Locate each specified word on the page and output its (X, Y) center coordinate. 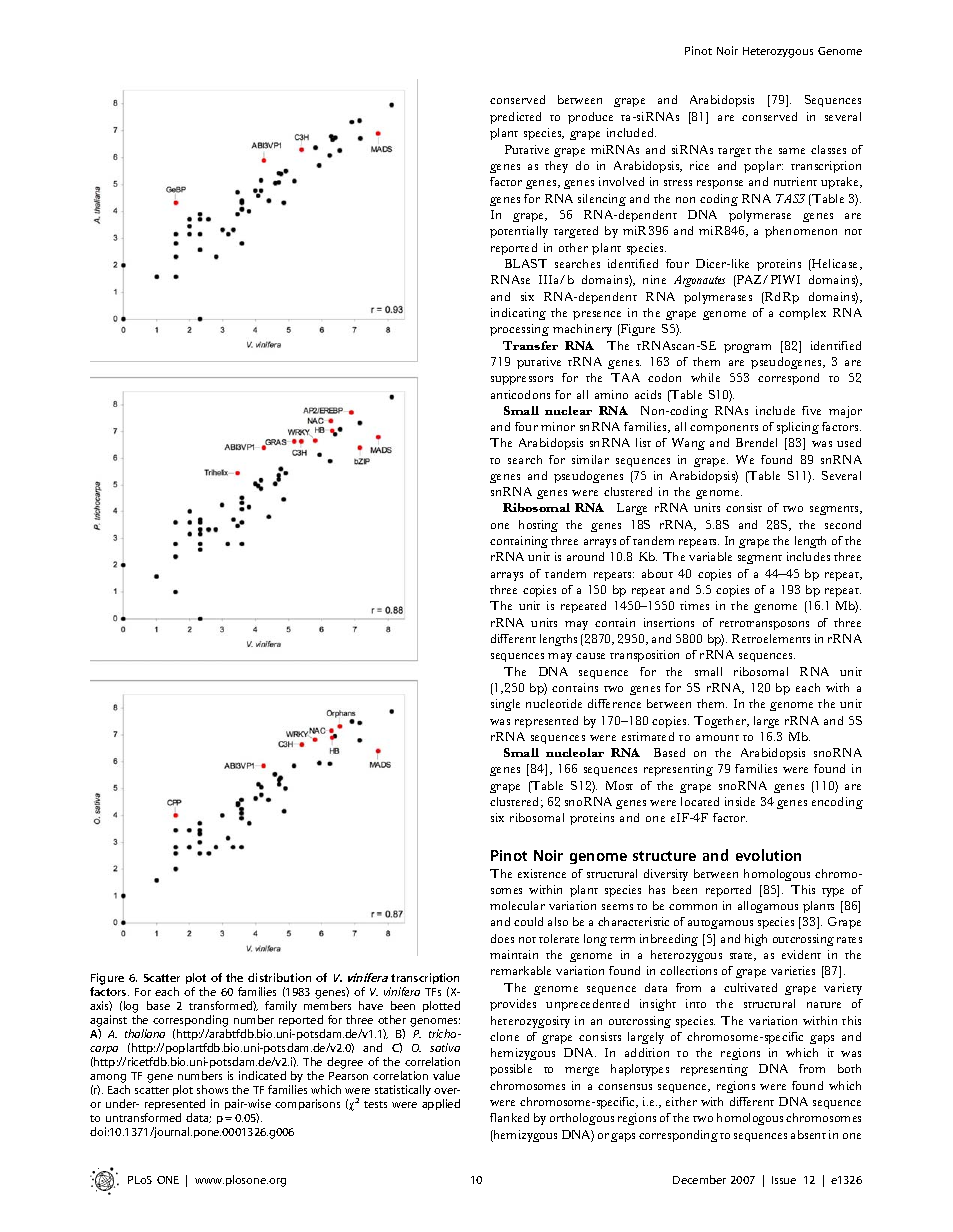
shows (212, 1089)
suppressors (522, 380)
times (694, 605)
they (556, 167)
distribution (279, 977)
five (811, 410)
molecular (517, 905)
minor (558, 426)
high (756, 940)
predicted (515, 118)
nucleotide (554, 703)
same (792, 151)
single (505, 705)
